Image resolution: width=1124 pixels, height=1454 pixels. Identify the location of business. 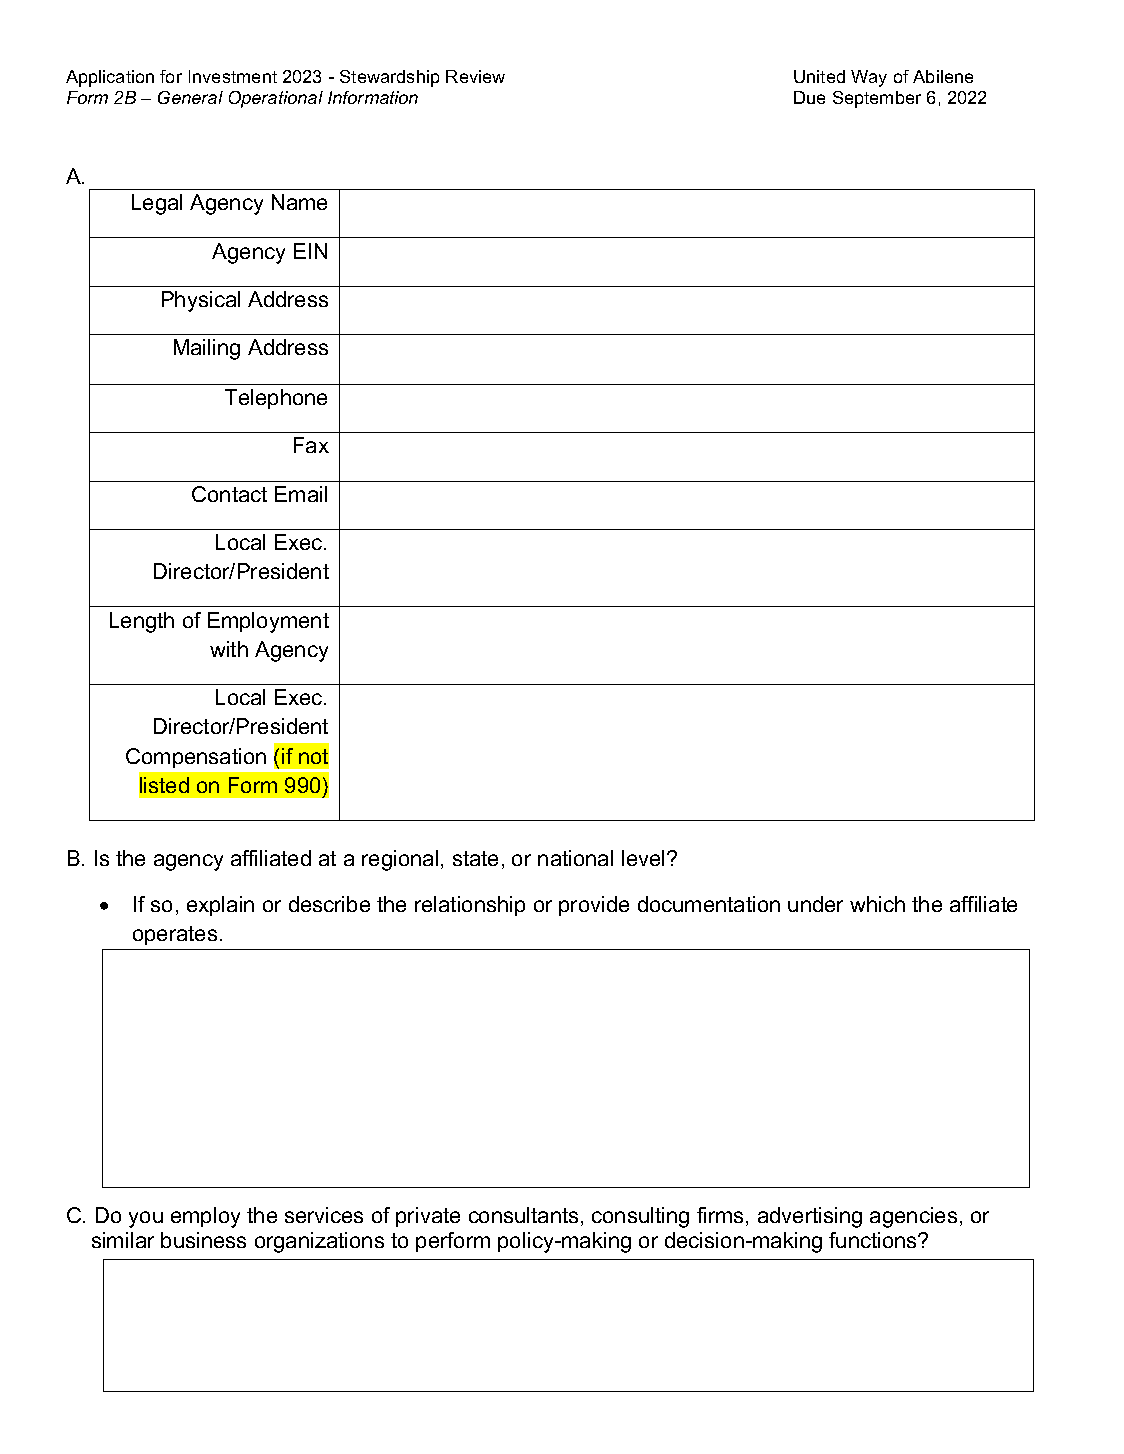
(203, 1240).
